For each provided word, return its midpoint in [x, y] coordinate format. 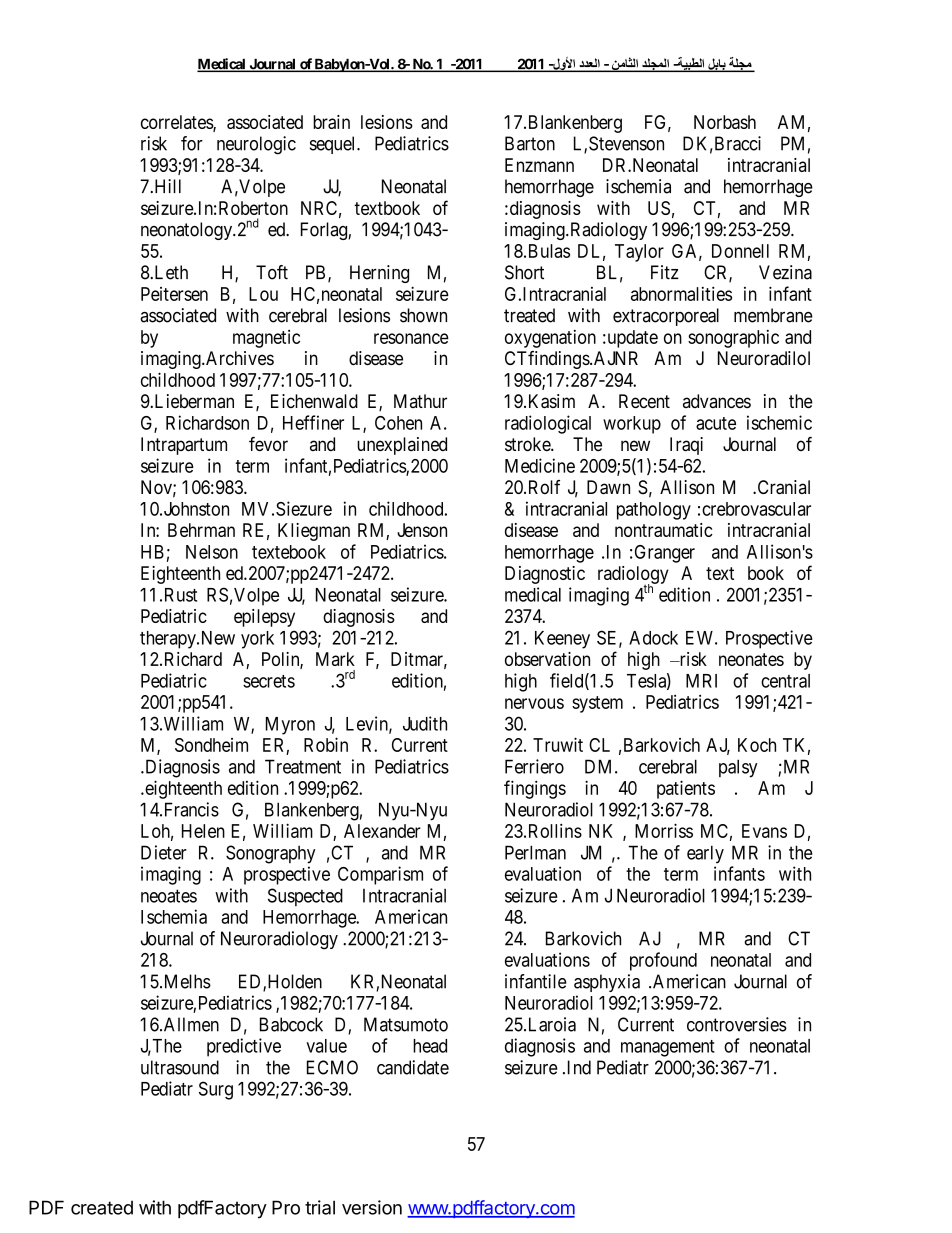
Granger [665, 554]
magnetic [266, 339]
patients [686, 789]
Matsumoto [406, 1024]
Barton [530, 143]
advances [717, 401]
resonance [411, 338]
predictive [244, 1047]
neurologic [256, 145]
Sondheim [211, 745]
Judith [425, 723]
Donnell [740, 251]
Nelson [212, 552]
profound [663, 961]
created [102, 1208]
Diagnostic [545, 575]
